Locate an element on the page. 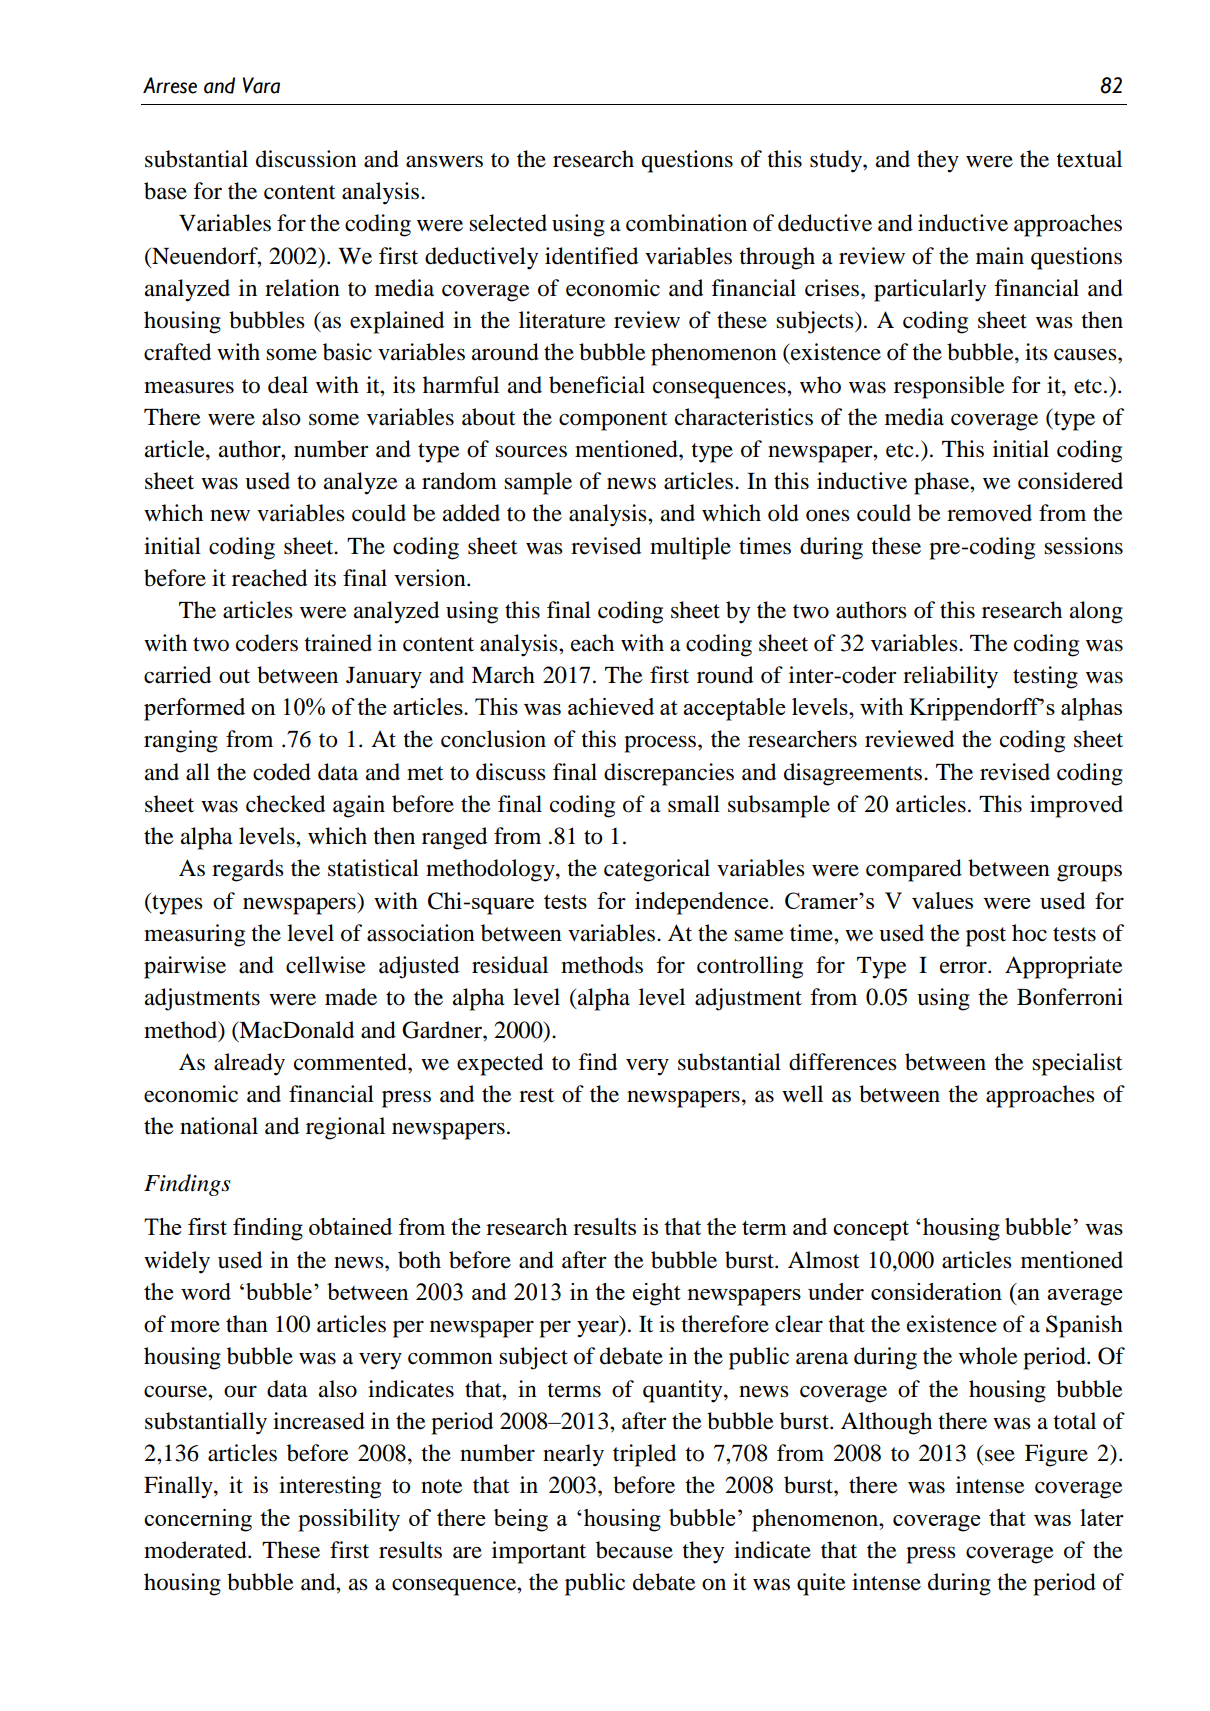 The image size is (1210, 1711). textual is located at coordinates (1089, 159).
